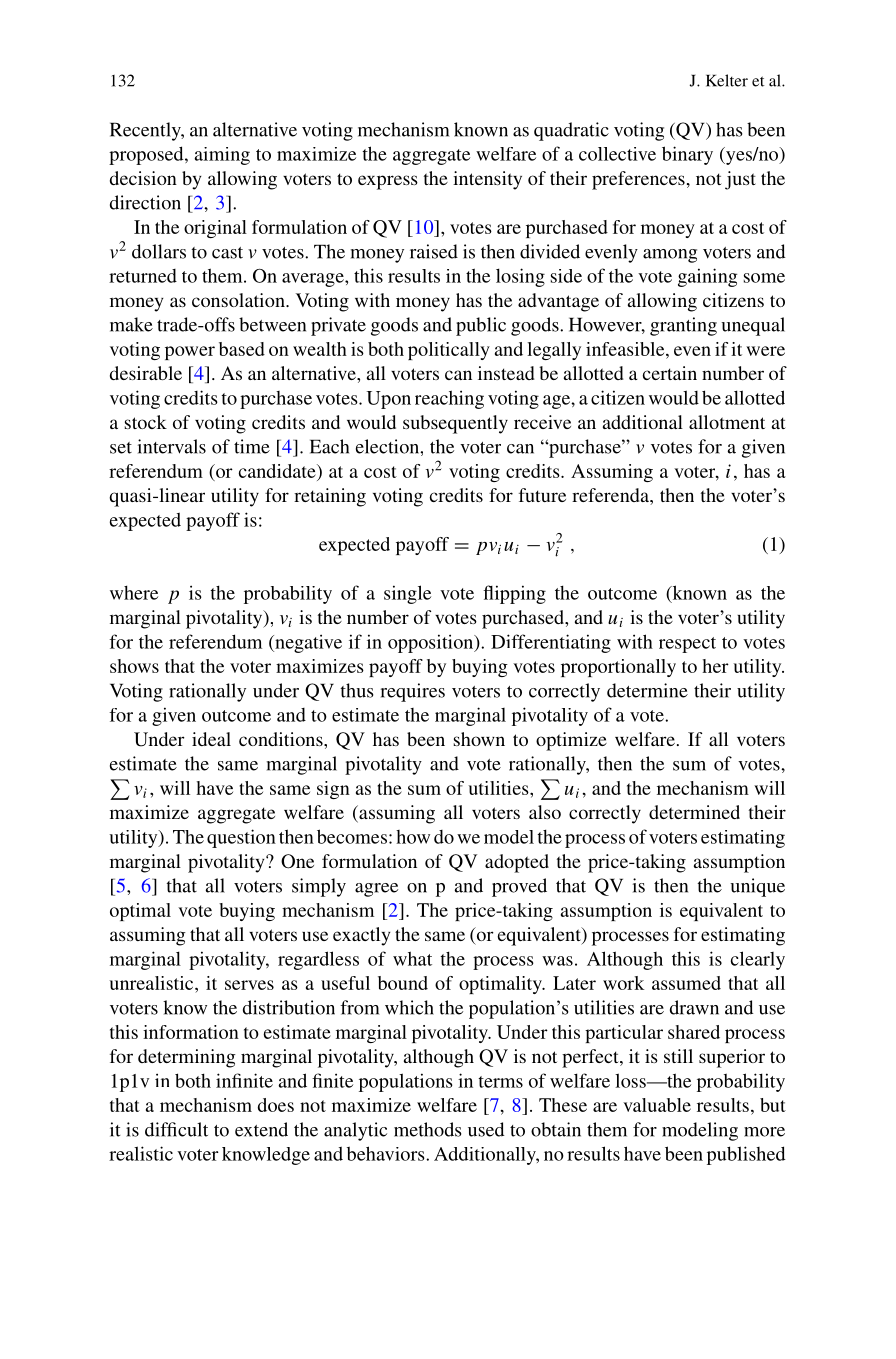  I want to click on intensity, so click(487, 180).
